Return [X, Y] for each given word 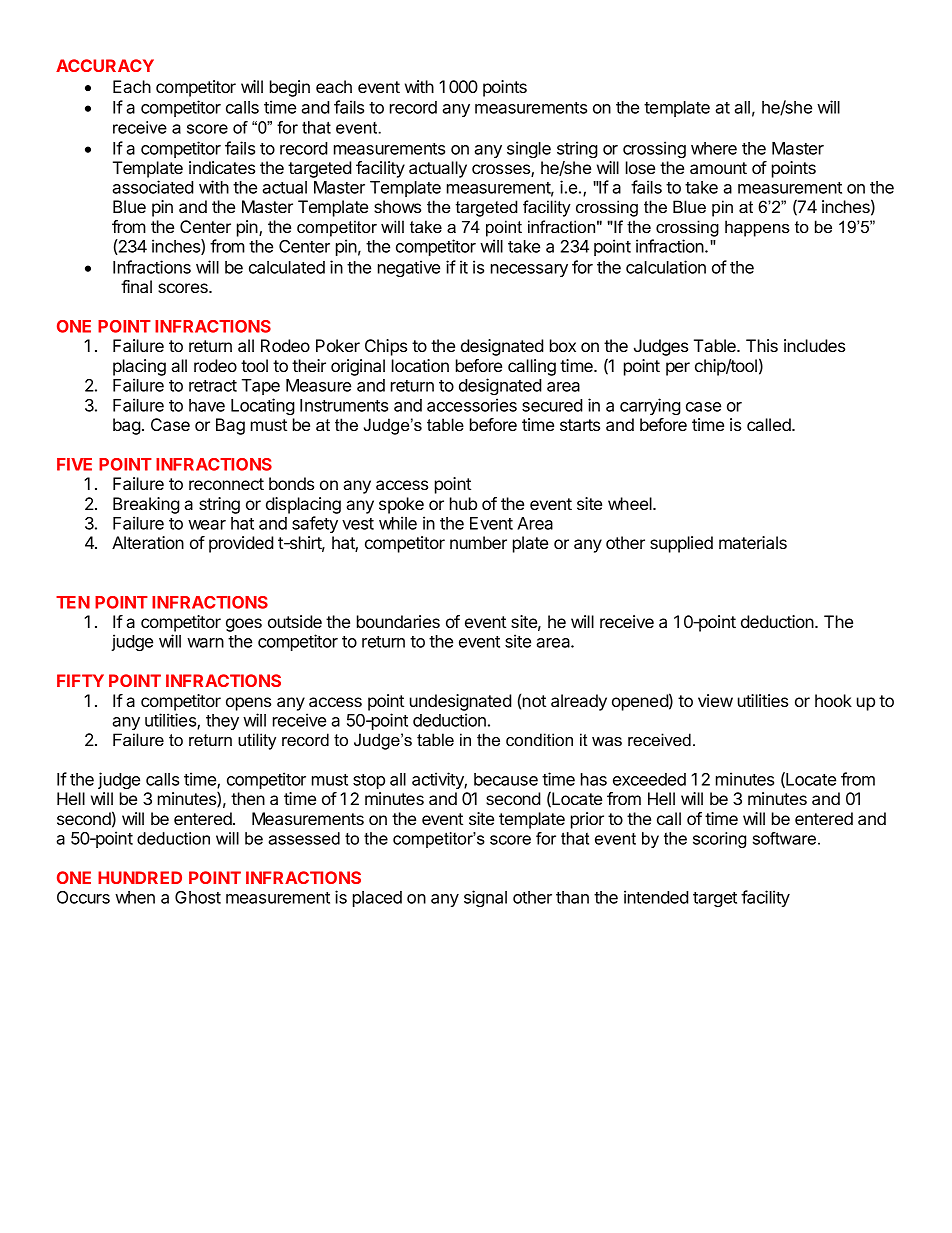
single [529, 149]
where [714, 148]
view [715, 700]
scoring [719, 840]
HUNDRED [140, 877]
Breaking [146, 505]
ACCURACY [105, 65]
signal [485, 898]
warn [205, 643]
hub [463, 503]
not [534, 701]
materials [753, 542]
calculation [666, 267]
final [136, 286]
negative [409, 268]
